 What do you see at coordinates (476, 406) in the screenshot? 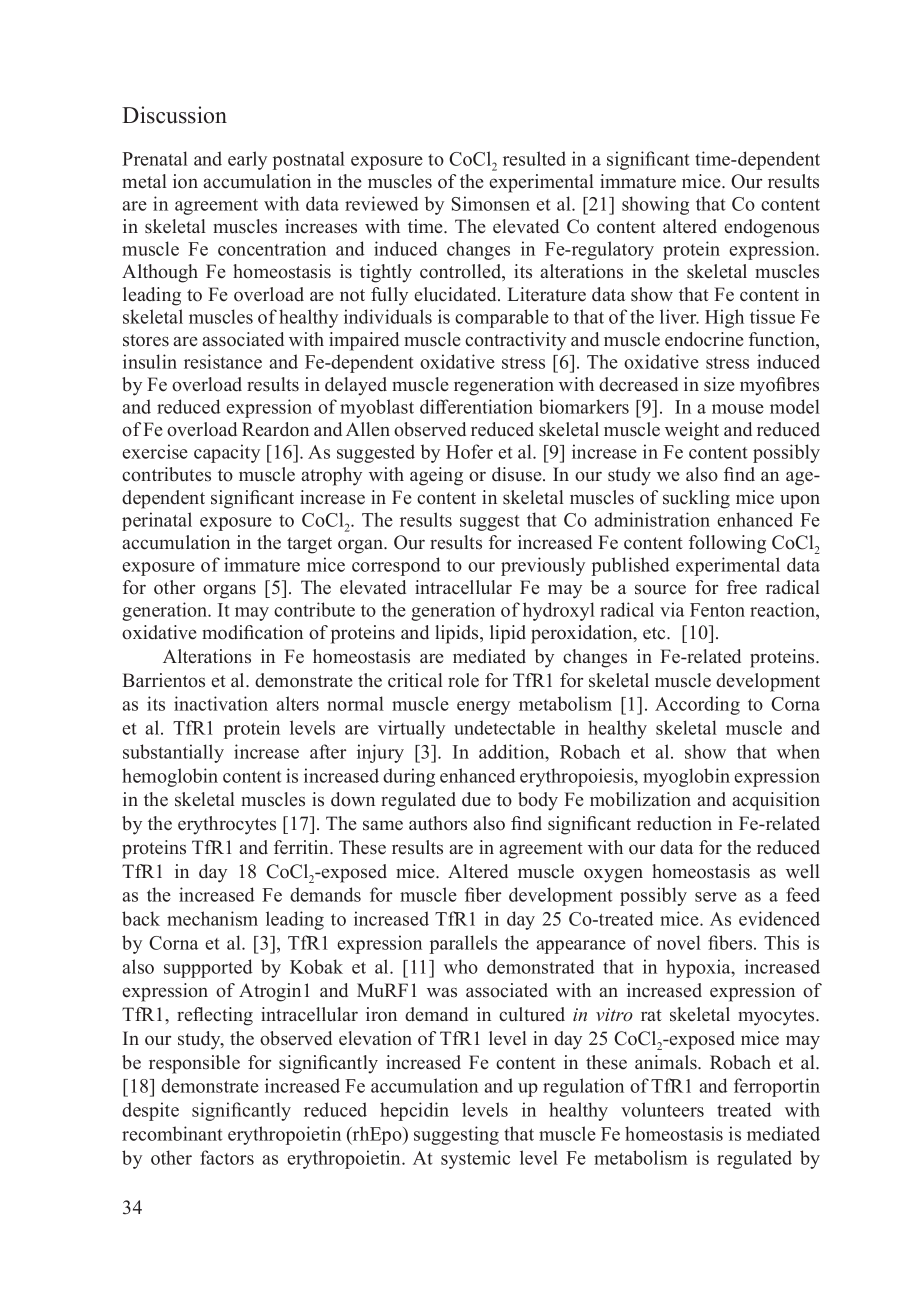
I see `differentiation` at bounding box center [476, 406].
